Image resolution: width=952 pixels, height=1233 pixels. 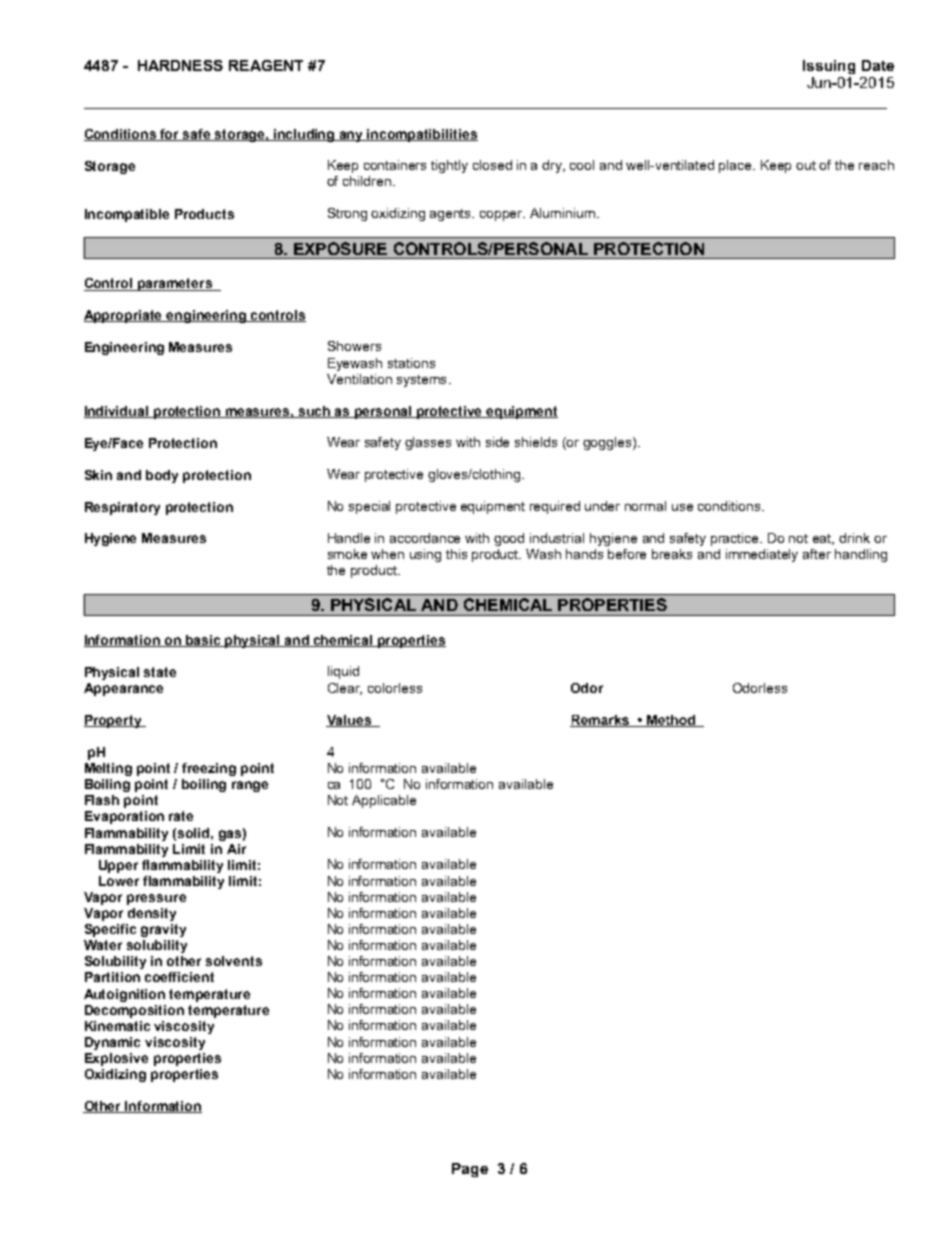 I want to click on HARDNESS, so click(x=180, y=65).
